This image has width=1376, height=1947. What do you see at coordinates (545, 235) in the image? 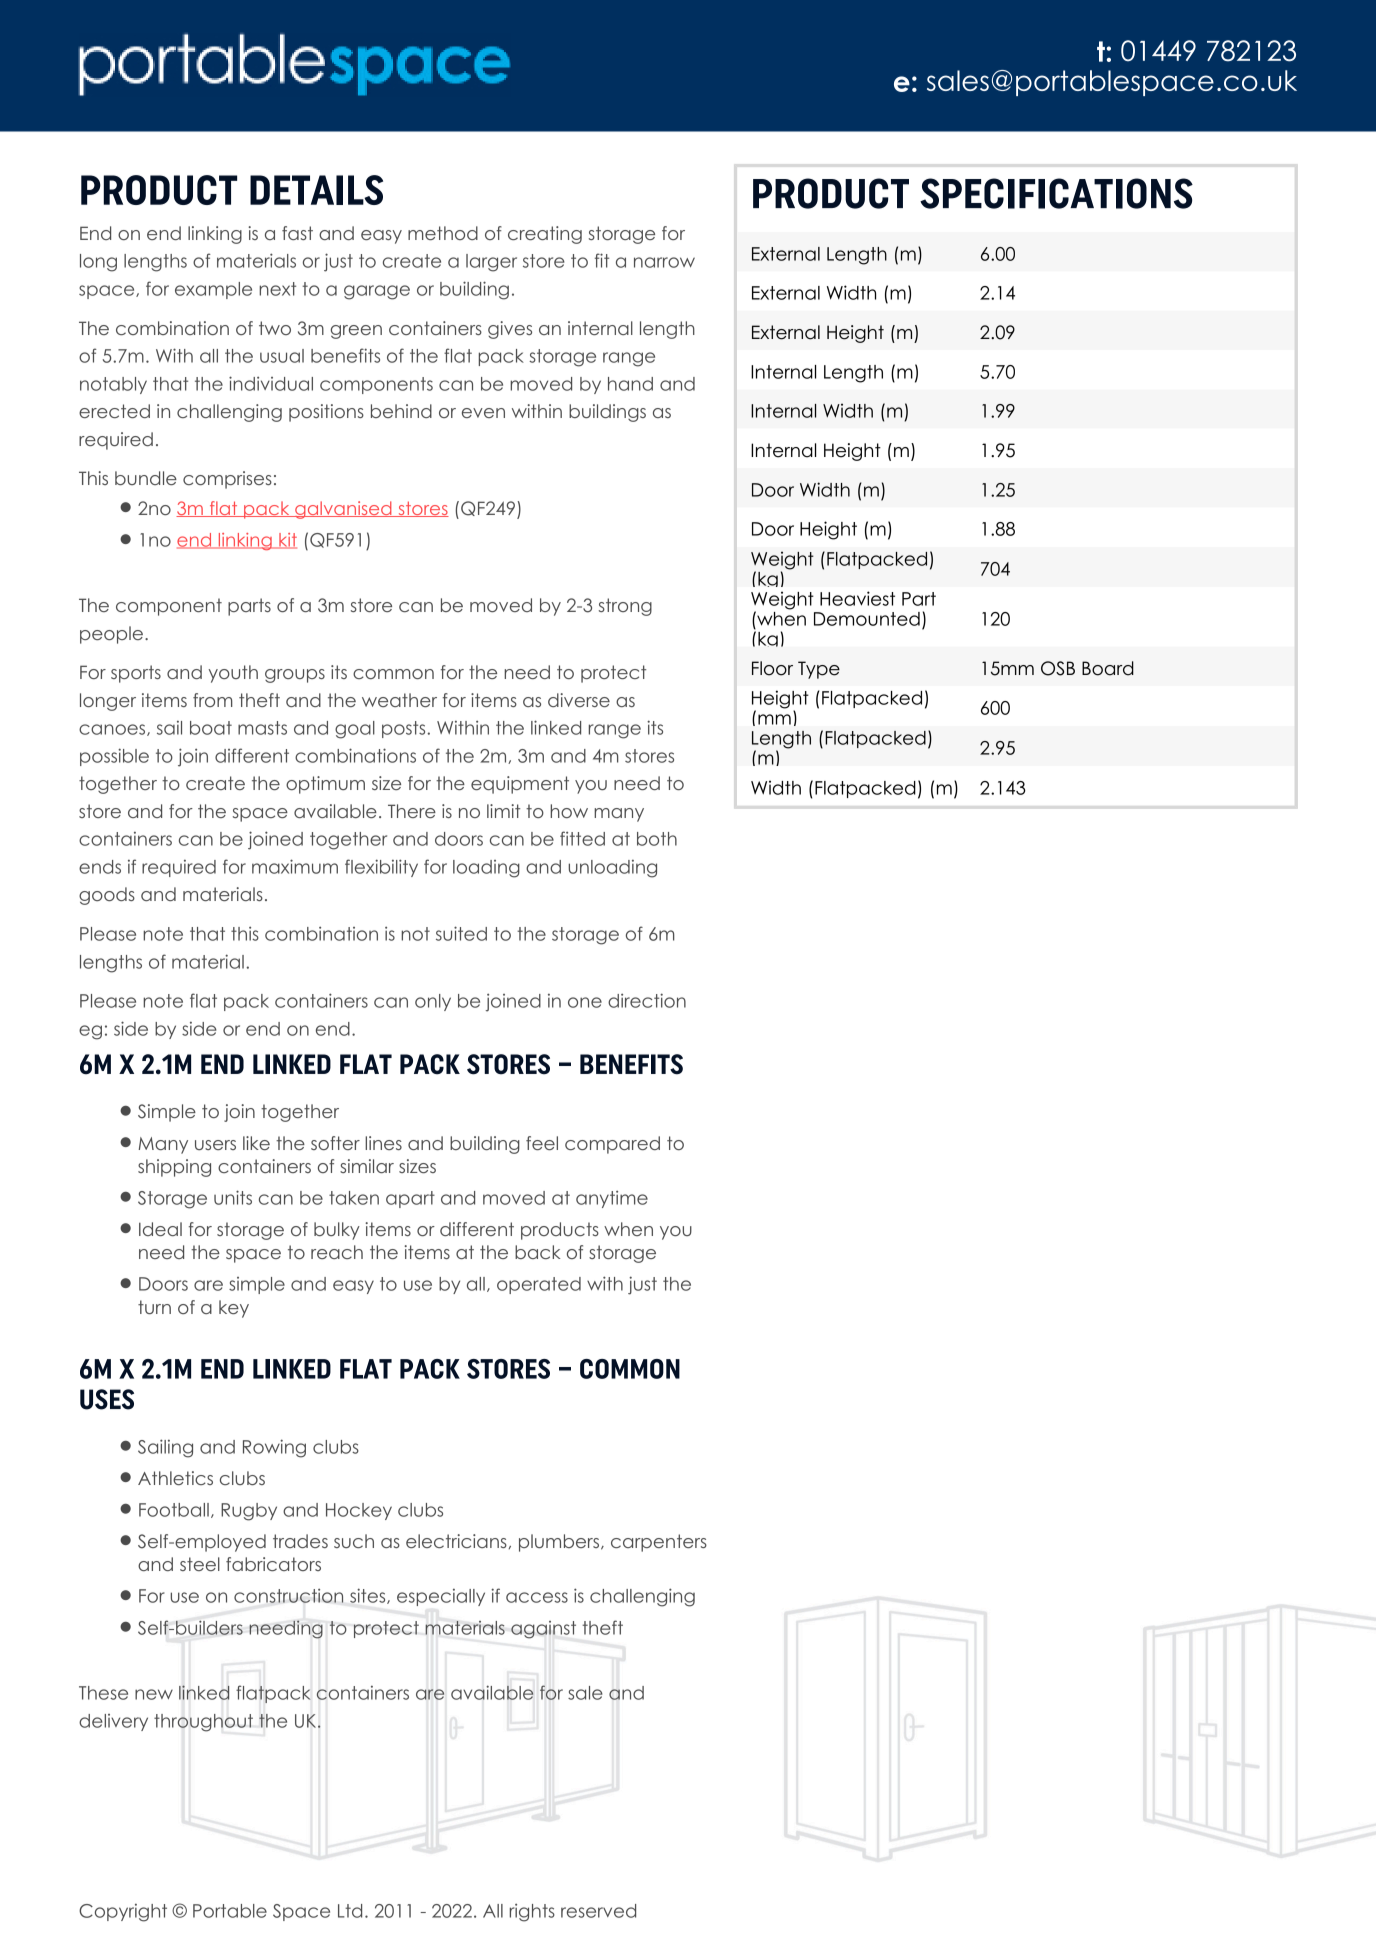
I see `creating` at bounding box center [545, 235].
